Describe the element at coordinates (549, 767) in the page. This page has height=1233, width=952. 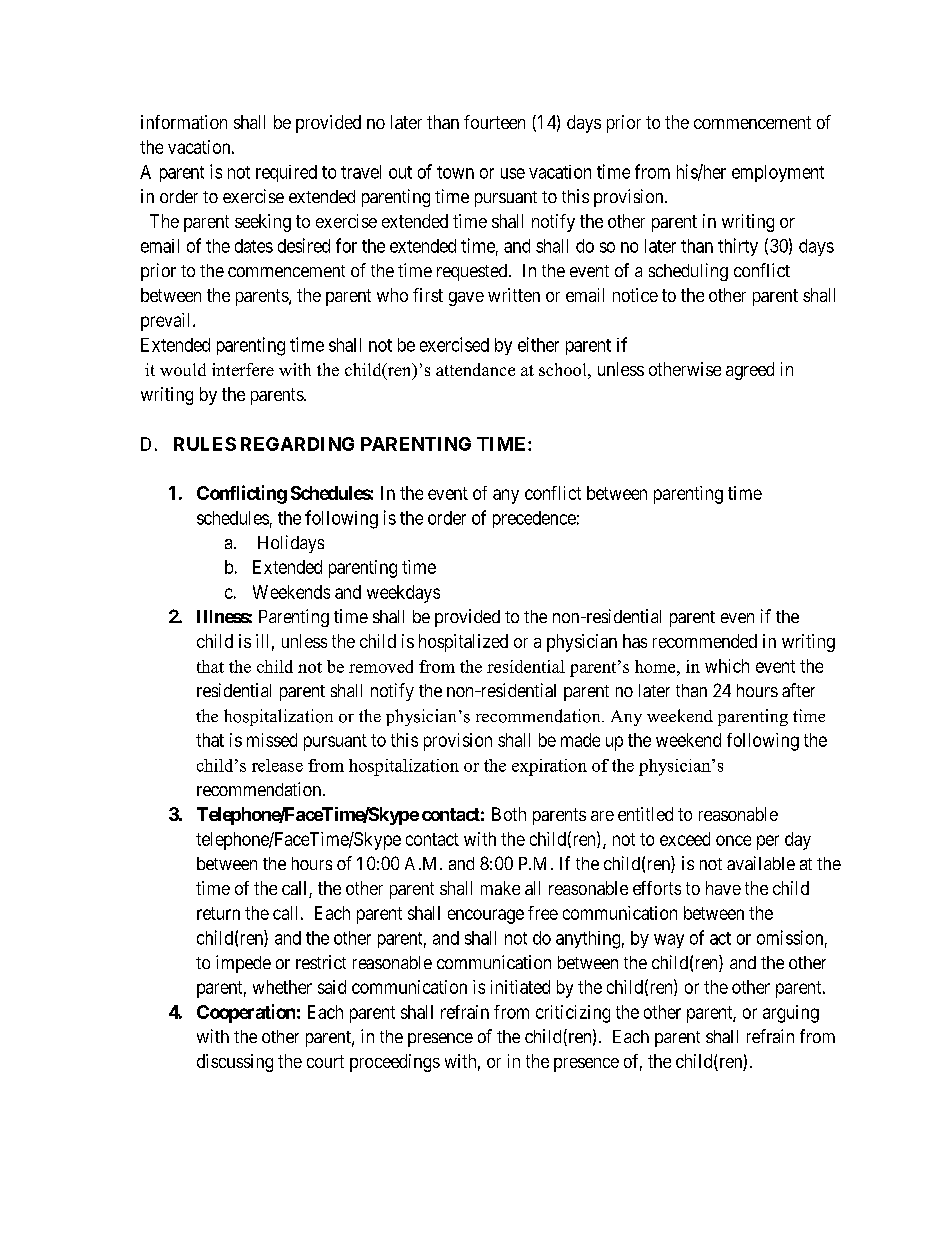
I see `expiration` at that location.
